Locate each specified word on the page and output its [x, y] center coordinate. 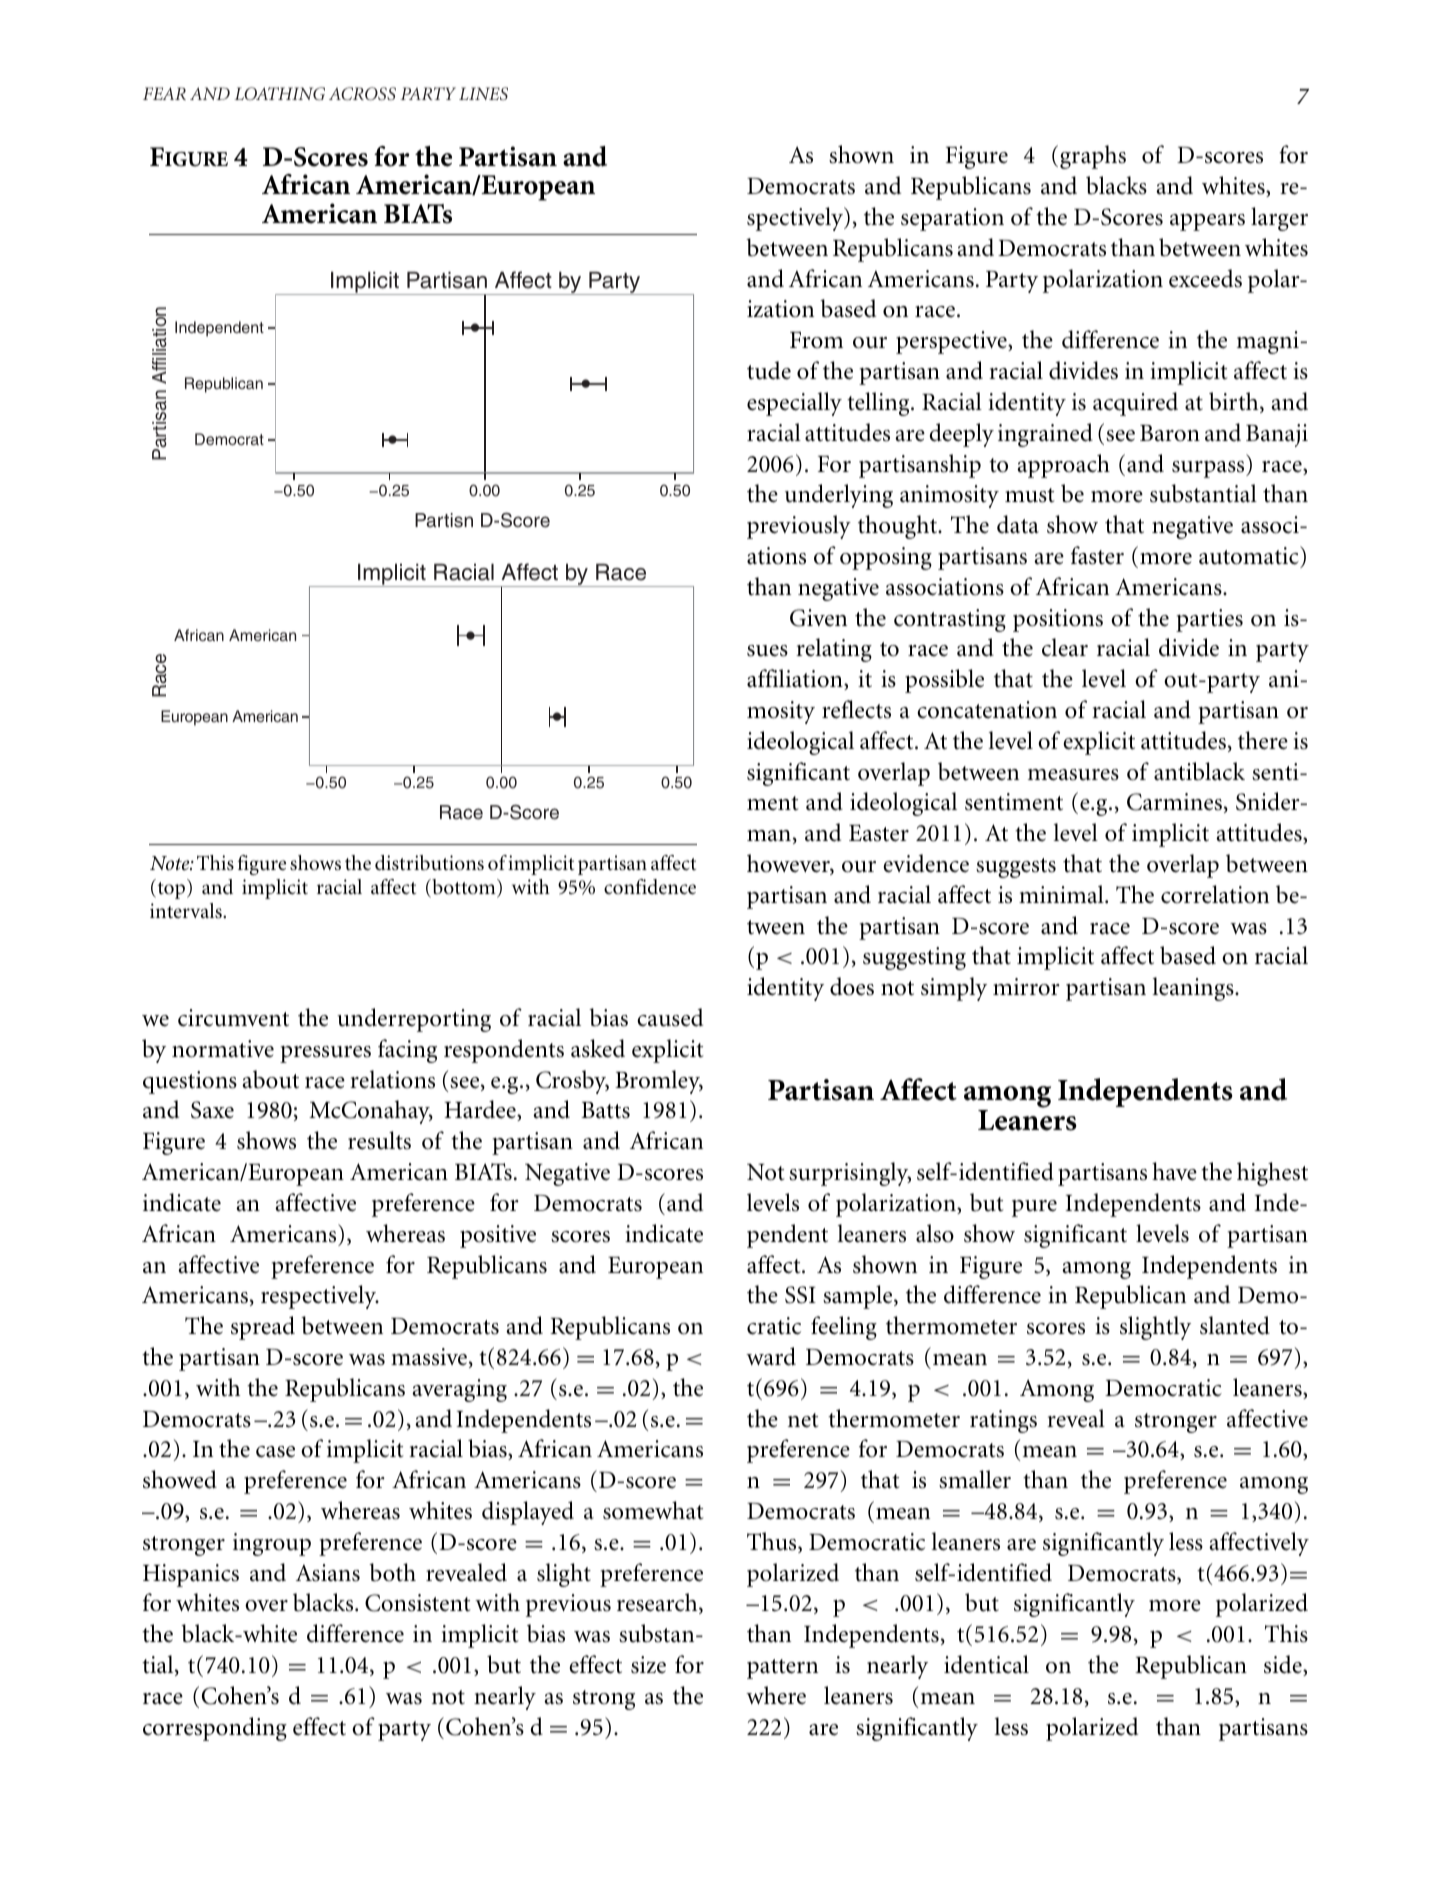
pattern [782, 1669]
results [379, 1140]
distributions [429, 863]
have [1174, 1171]
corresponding [215, 1729]
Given [818, 618]
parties [1209, 620]
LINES [483, 94]
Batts [605, 1110]
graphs [1093, 157]
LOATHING [279, 94]
